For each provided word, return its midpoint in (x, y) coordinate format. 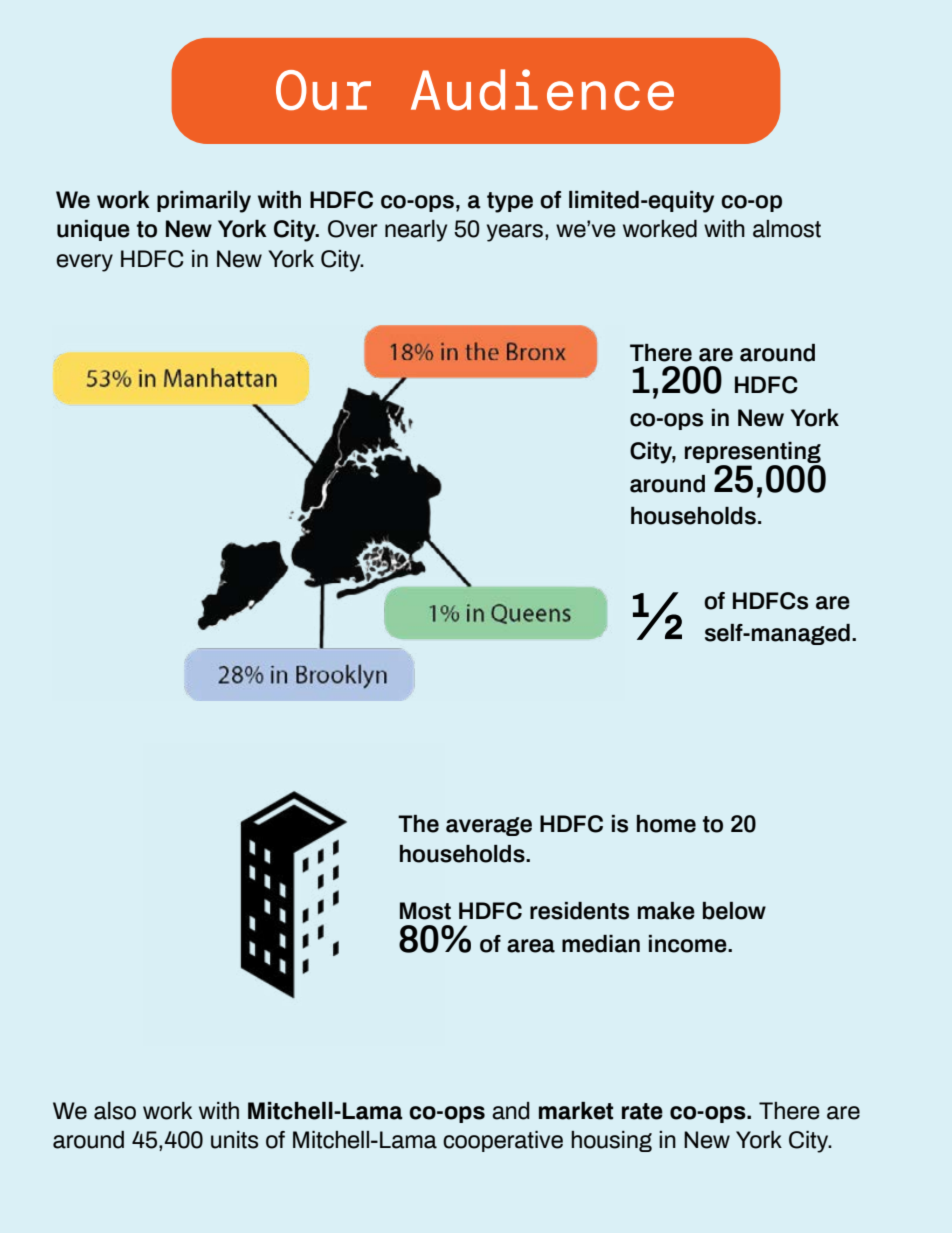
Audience (542, 89)
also (115, 1111)
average (489, 826)
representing (753, 454)
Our (323, 90)
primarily (204, 202)
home (666, 824)
